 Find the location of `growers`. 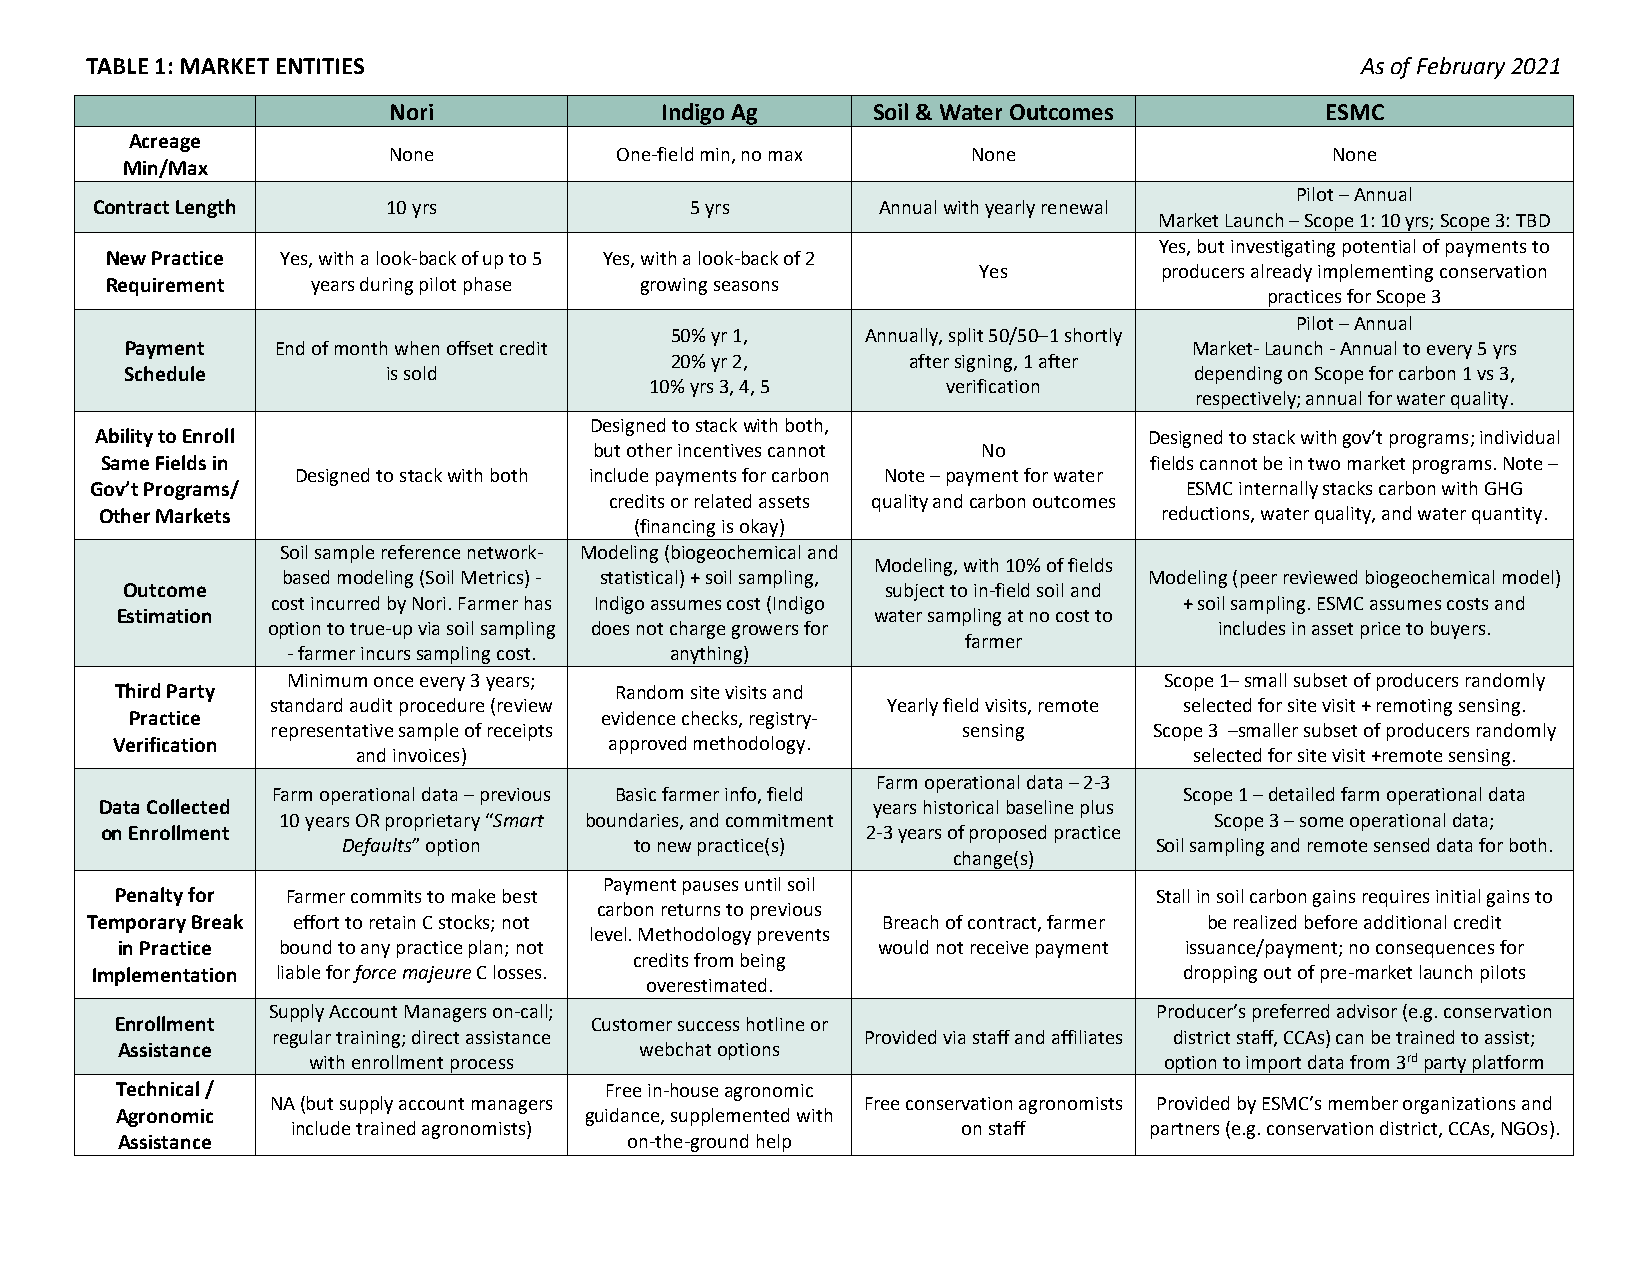

growers is located at coordinates (765, 632).
